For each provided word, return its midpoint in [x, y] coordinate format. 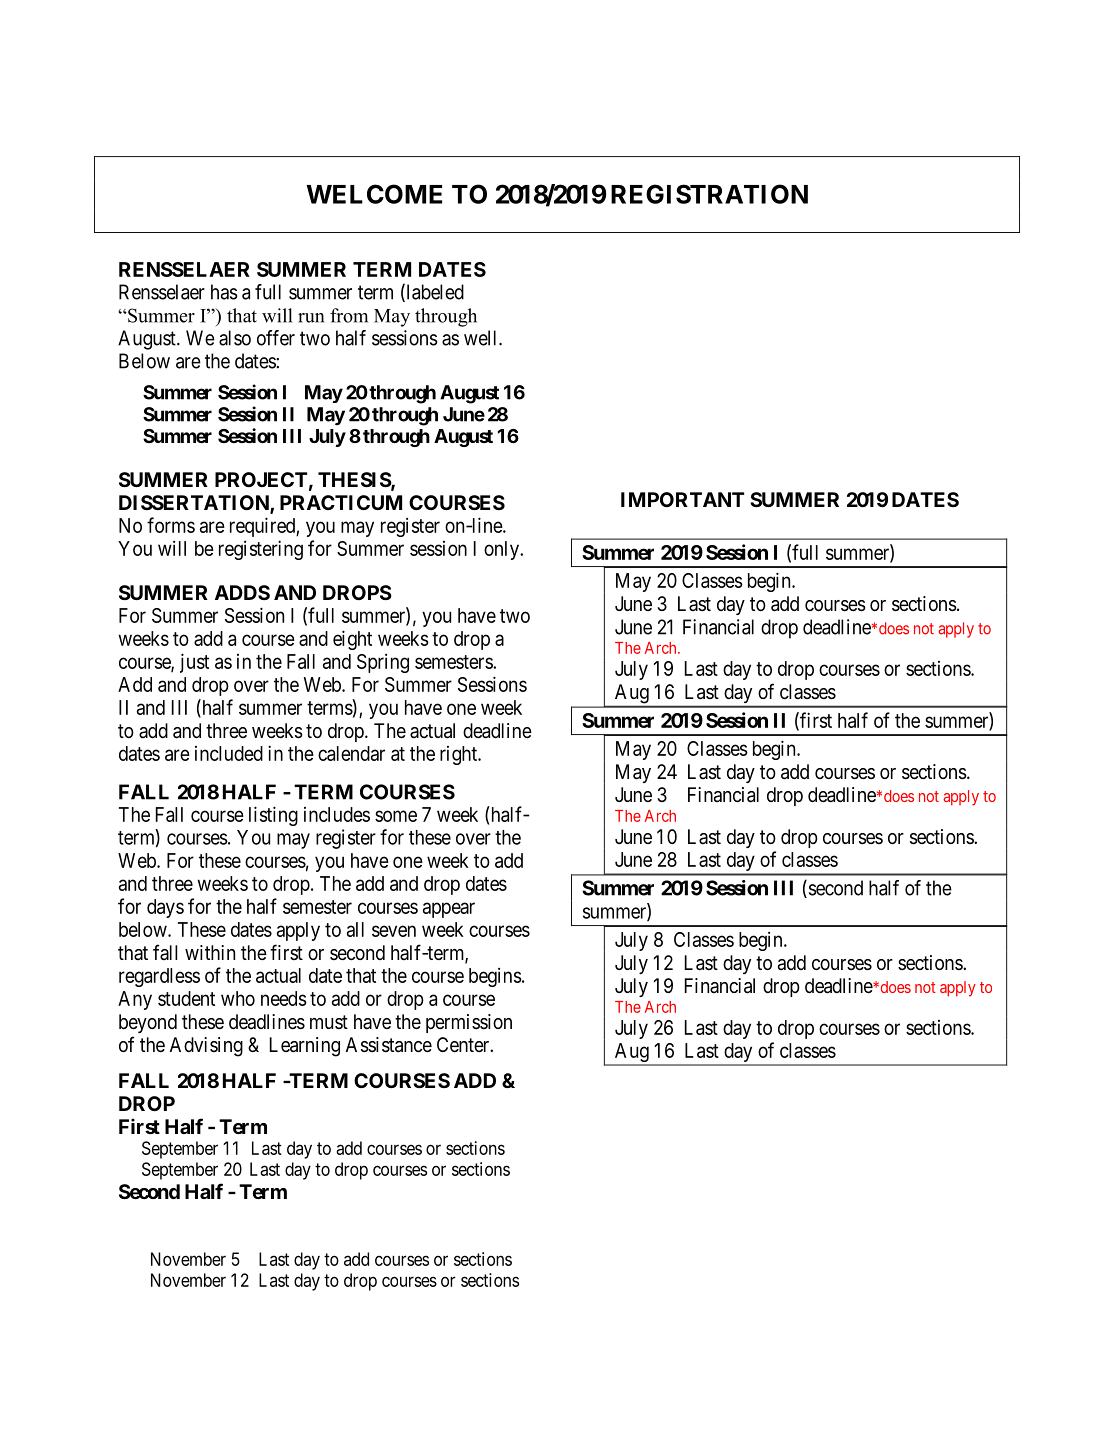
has [224, 292]
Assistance [389, 1045]
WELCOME [374, 194]
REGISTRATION [709, 194]
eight [352, 640]
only [502, 550]
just [194, 663]
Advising [206, 1047]
